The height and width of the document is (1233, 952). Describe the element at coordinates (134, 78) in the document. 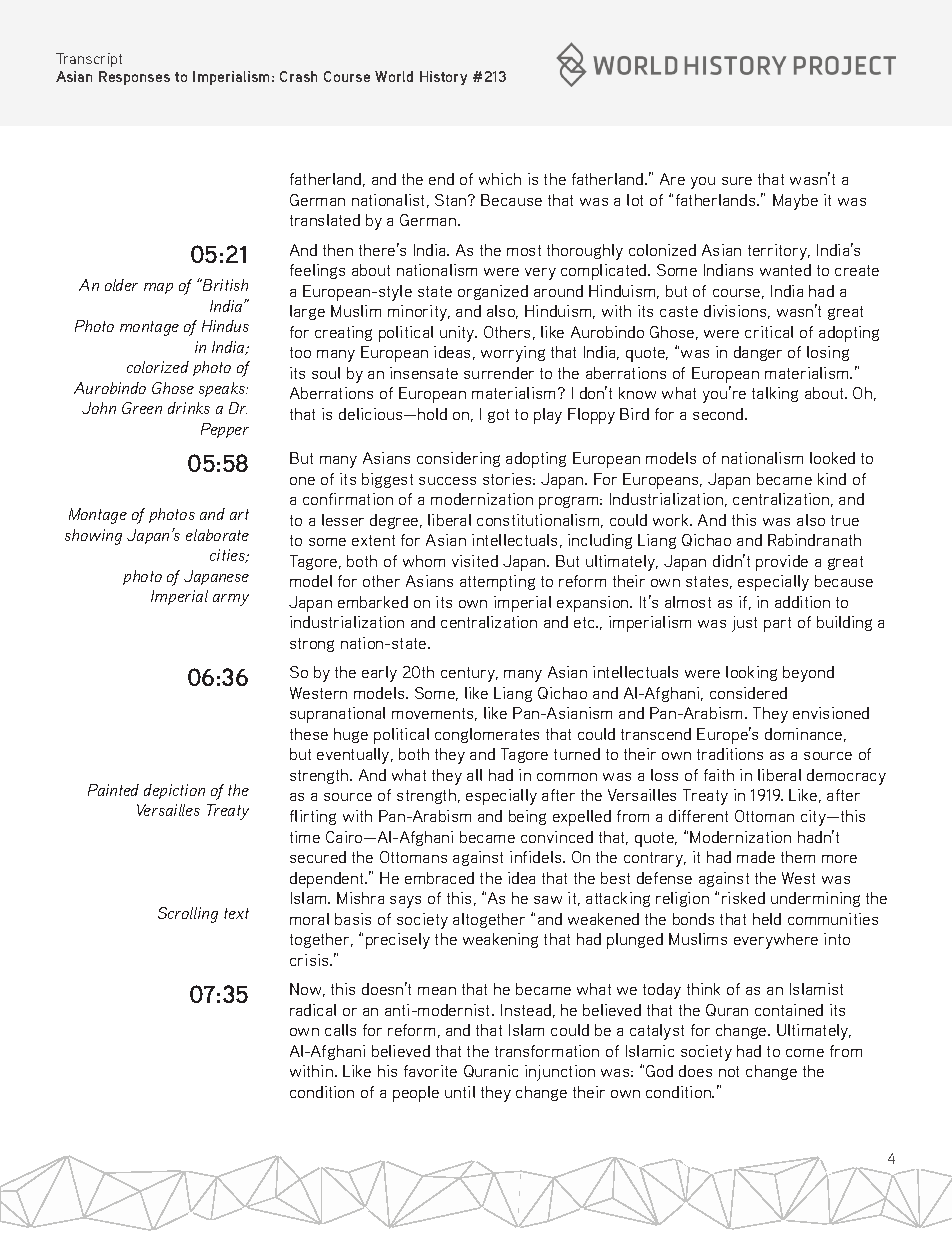

I see `Responses` at that location.
